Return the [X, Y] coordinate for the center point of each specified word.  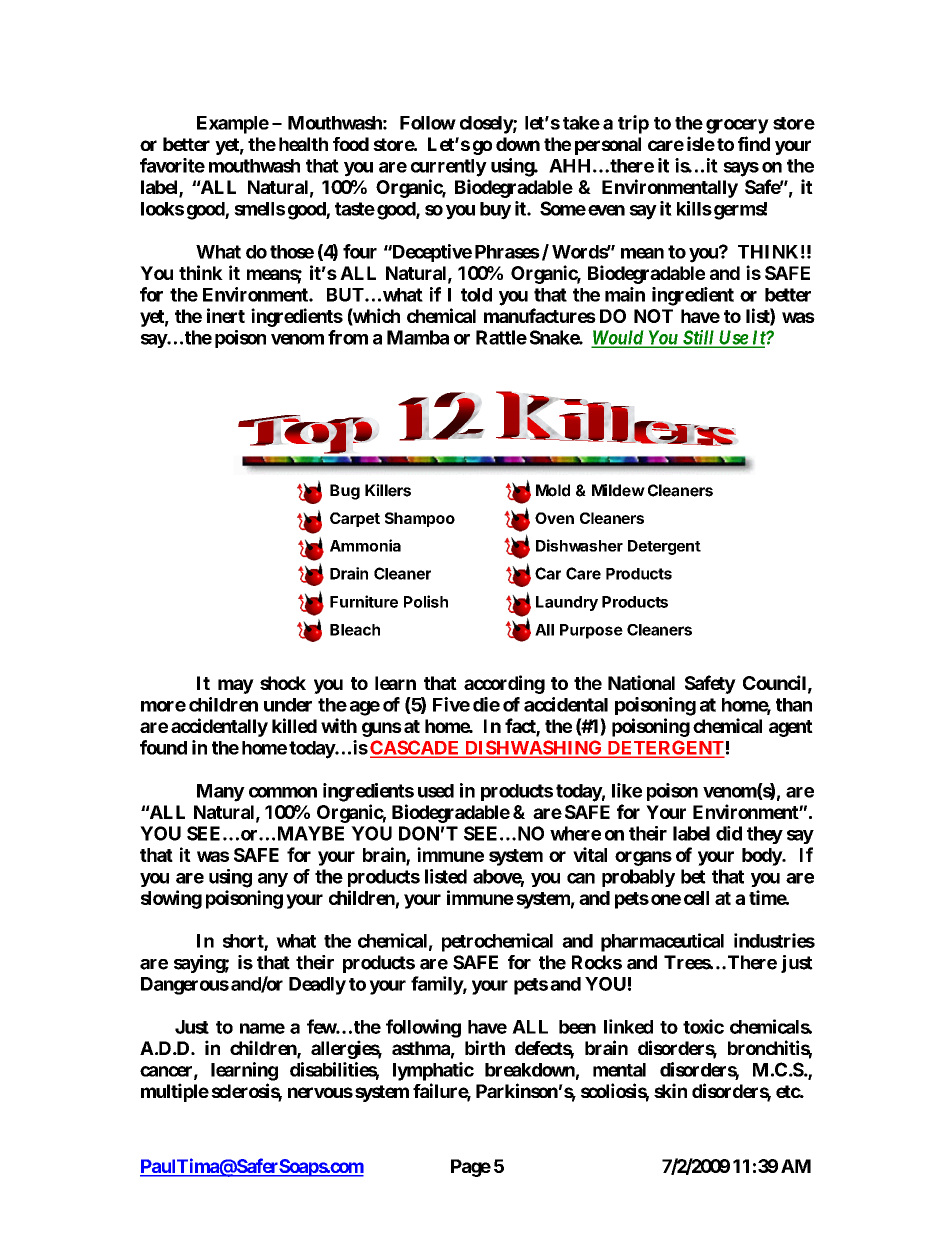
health [303, 144]
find [754, 143]
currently [449, 168]
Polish [426, 601]
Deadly [317, 986]
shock [283, 683]
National [641, 682]
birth [485, 1047]
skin [670, 1090]
